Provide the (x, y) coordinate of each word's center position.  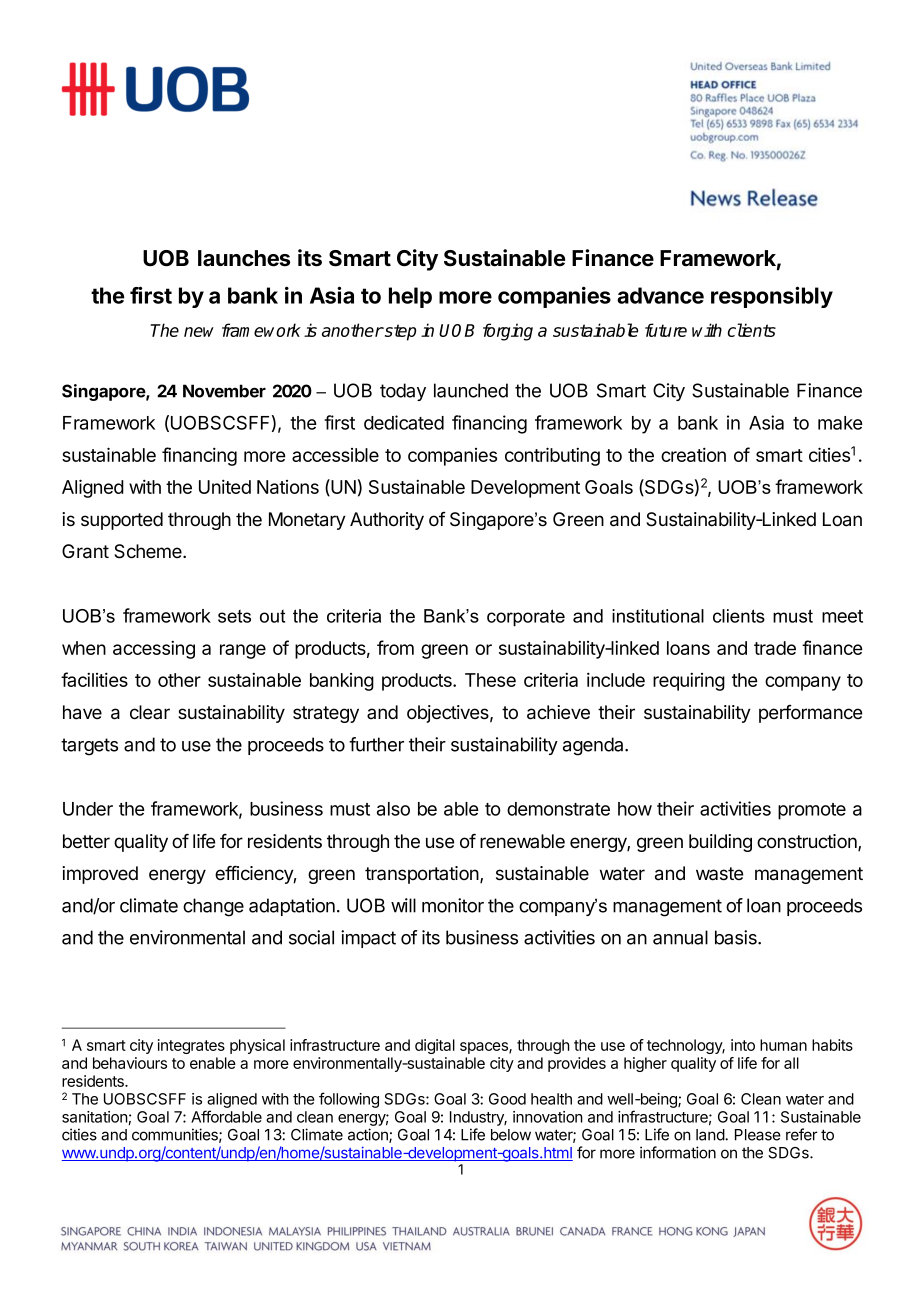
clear (150, 712)
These (490, 680)
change (213, 907)
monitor (453, 905)
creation (693, 454)
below (511, 1135)
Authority (387, 521)
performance (810, 714)
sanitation (95, 1117)
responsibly (772, 297)
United (225, 486)
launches (244, 258)
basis (737, 937)
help (410, 297)
